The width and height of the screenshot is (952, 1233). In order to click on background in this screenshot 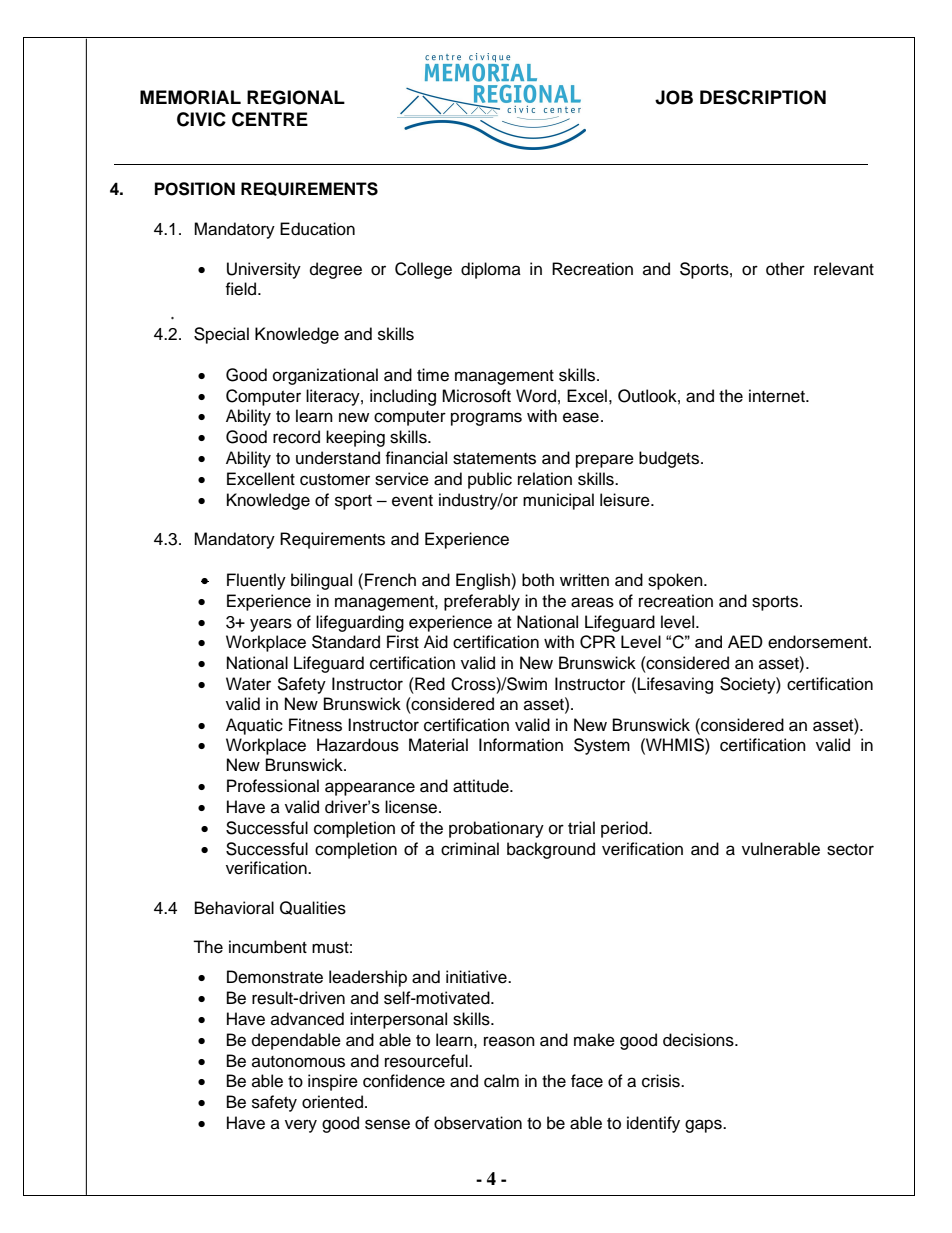, I will do `click(551, 850)`.
